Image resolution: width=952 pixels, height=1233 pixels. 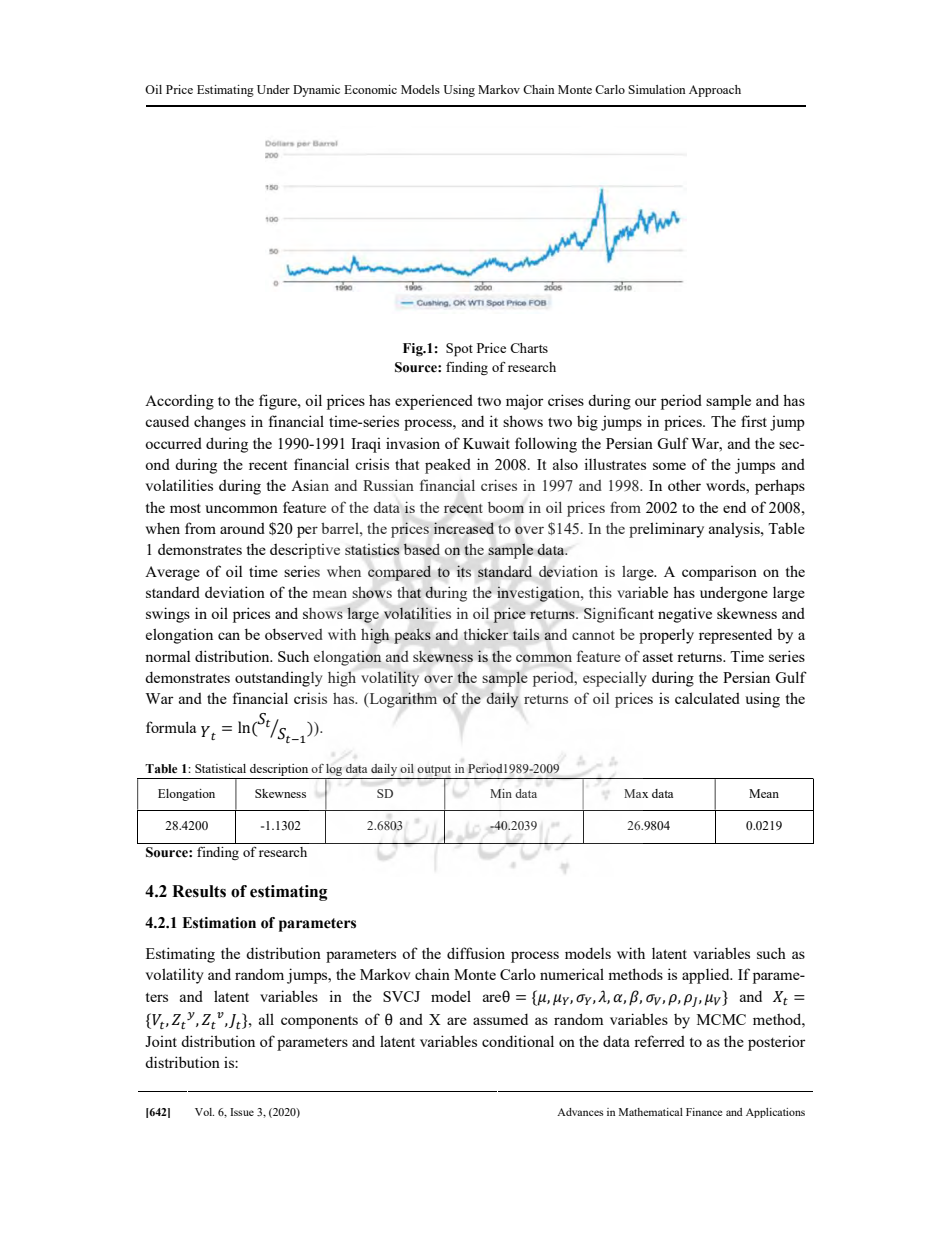 What do you see at coordinates (518, 1041) in the screenshot?
I see `conditional` at bounding box center [518, 1041].
